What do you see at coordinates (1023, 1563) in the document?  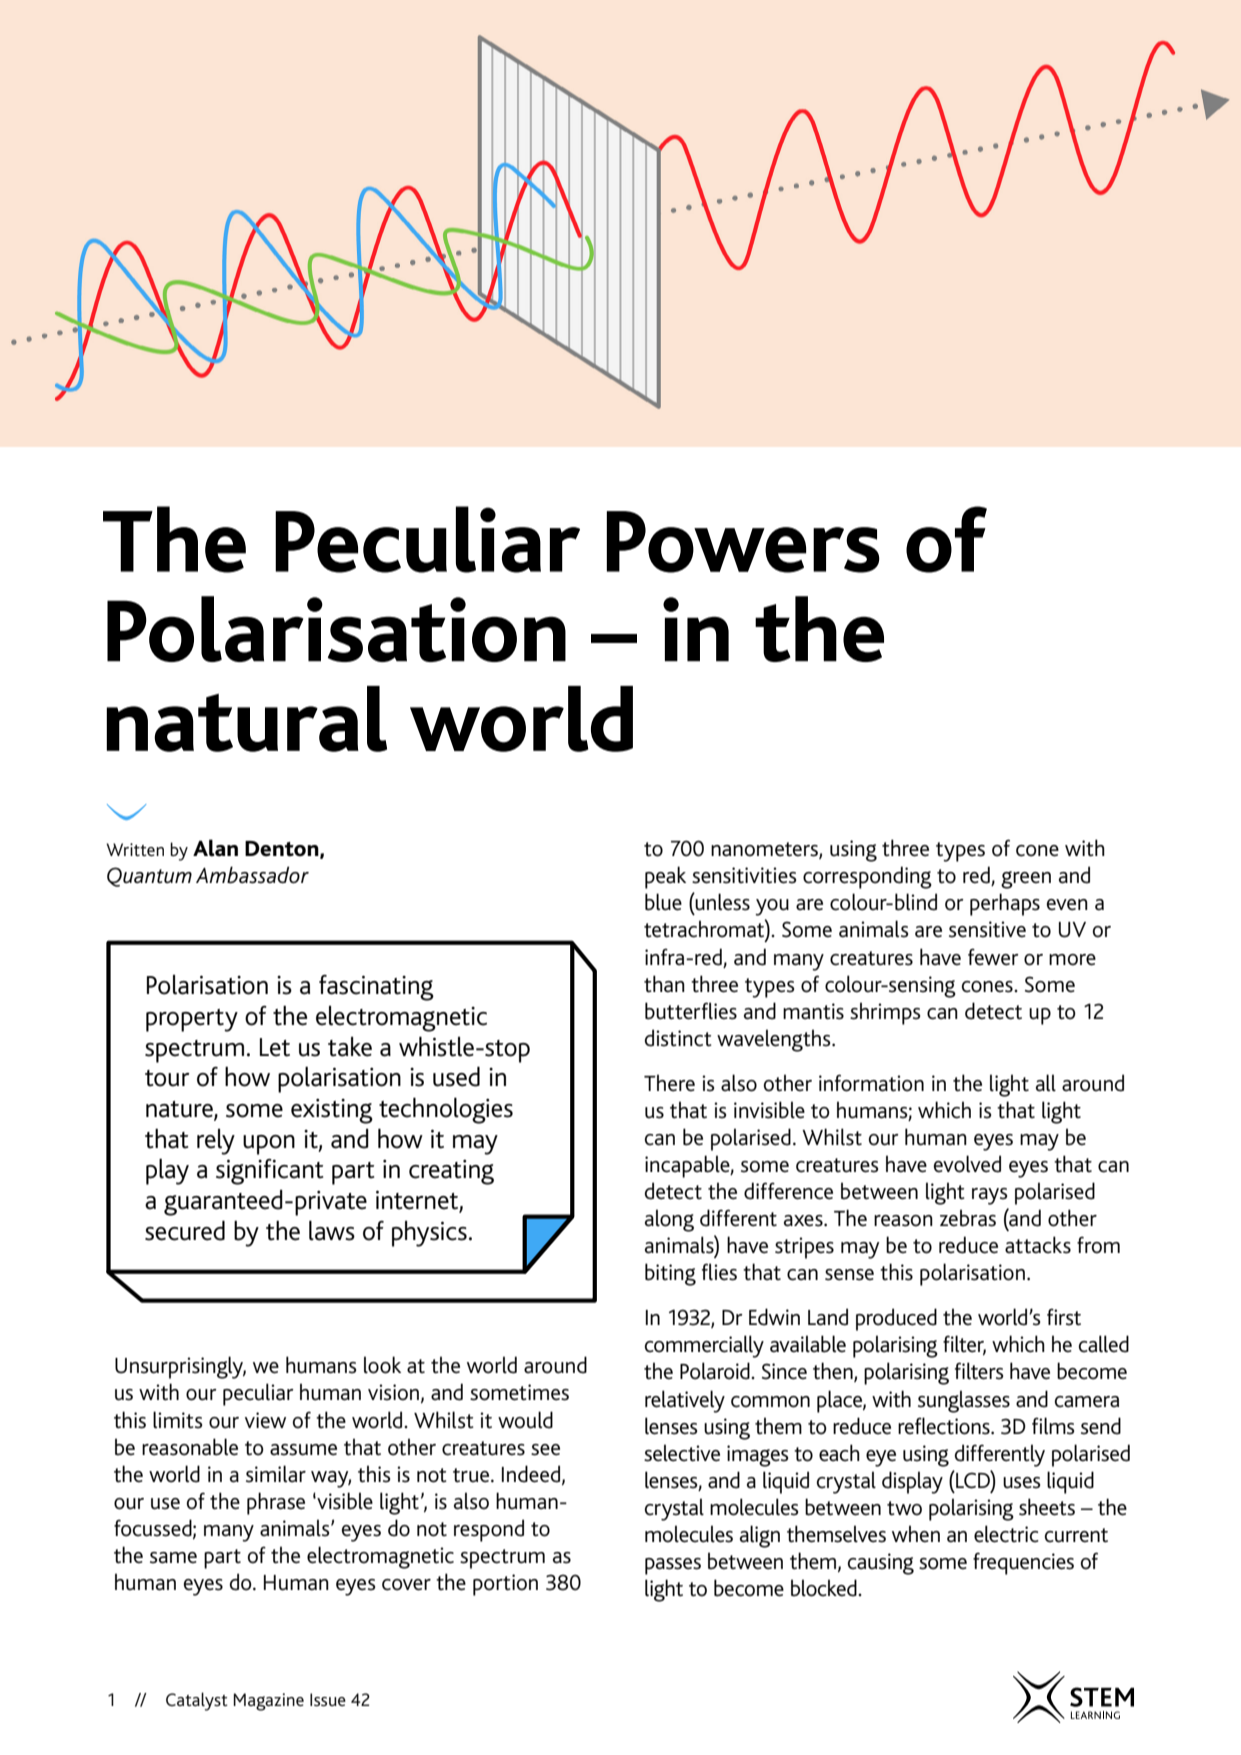 I see `frequencies` at bounding box center [1023, 1563].
